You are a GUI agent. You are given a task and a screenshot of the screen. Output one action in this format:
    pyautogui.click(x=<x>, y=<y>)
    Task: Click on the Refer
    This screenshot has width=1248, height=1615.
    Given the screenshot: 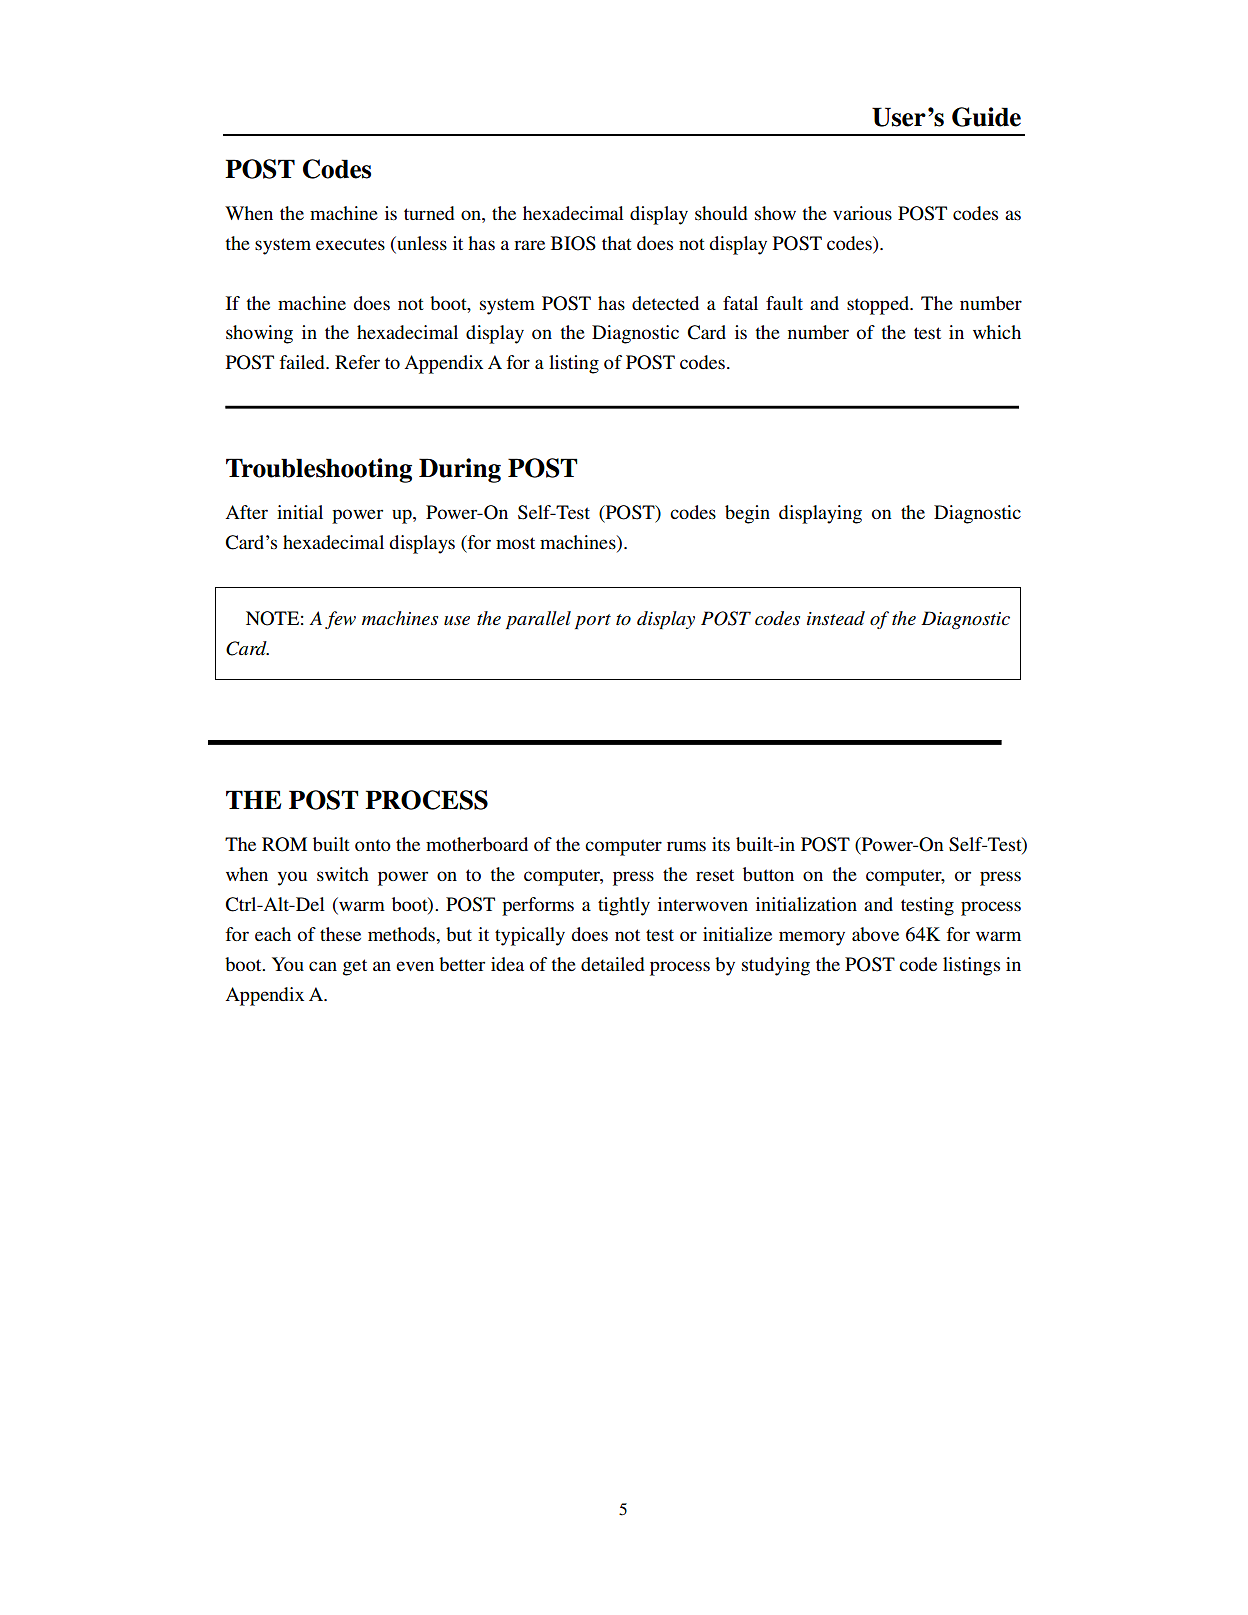 What is the action you would take?
    pyautogui.click(x=357, y=362)
